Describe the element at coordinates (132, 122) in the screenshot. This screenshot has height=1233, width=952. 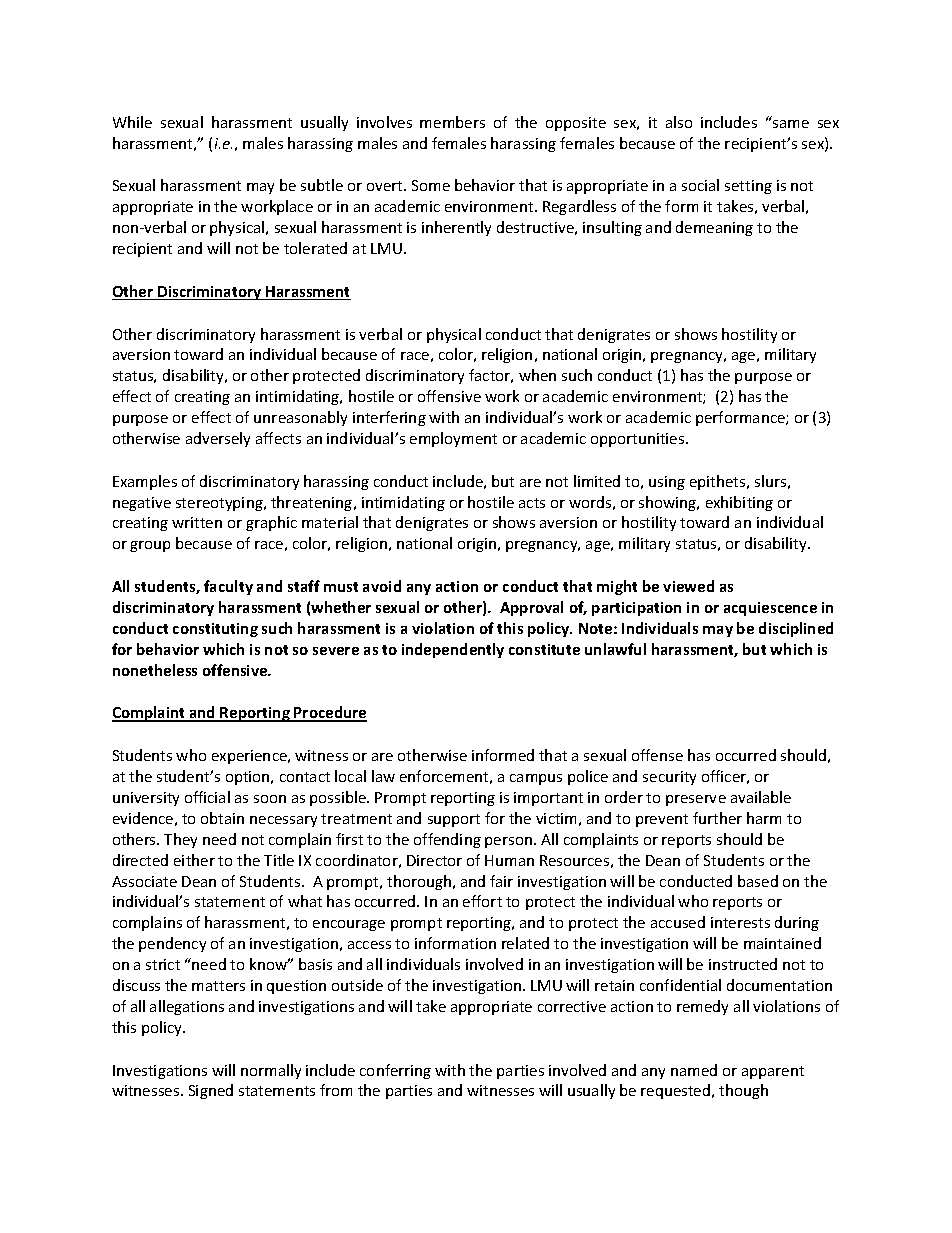
I see `While` at that location.
